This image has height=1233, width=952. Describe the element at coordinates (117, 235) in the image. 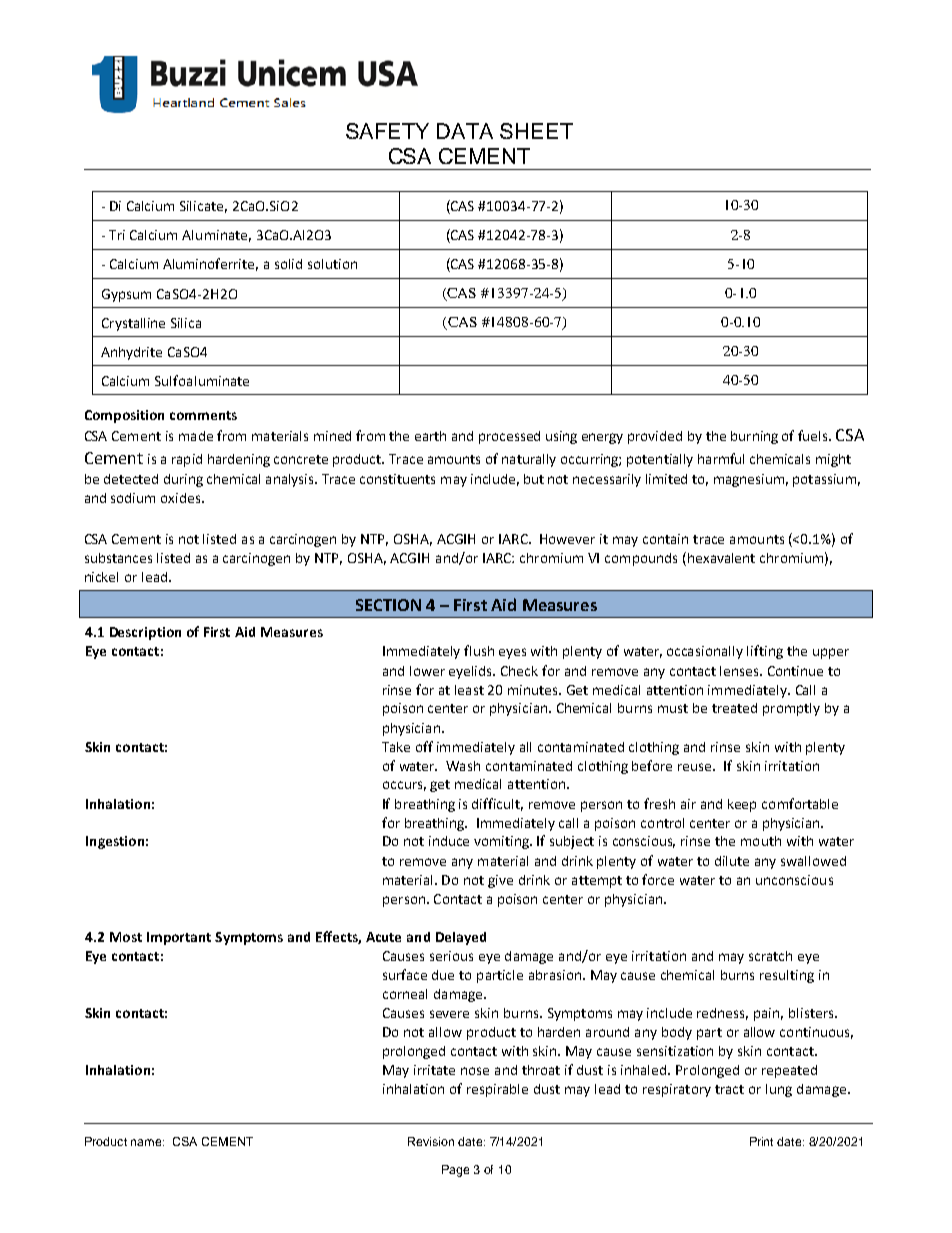

I see `Tri` at that location.
